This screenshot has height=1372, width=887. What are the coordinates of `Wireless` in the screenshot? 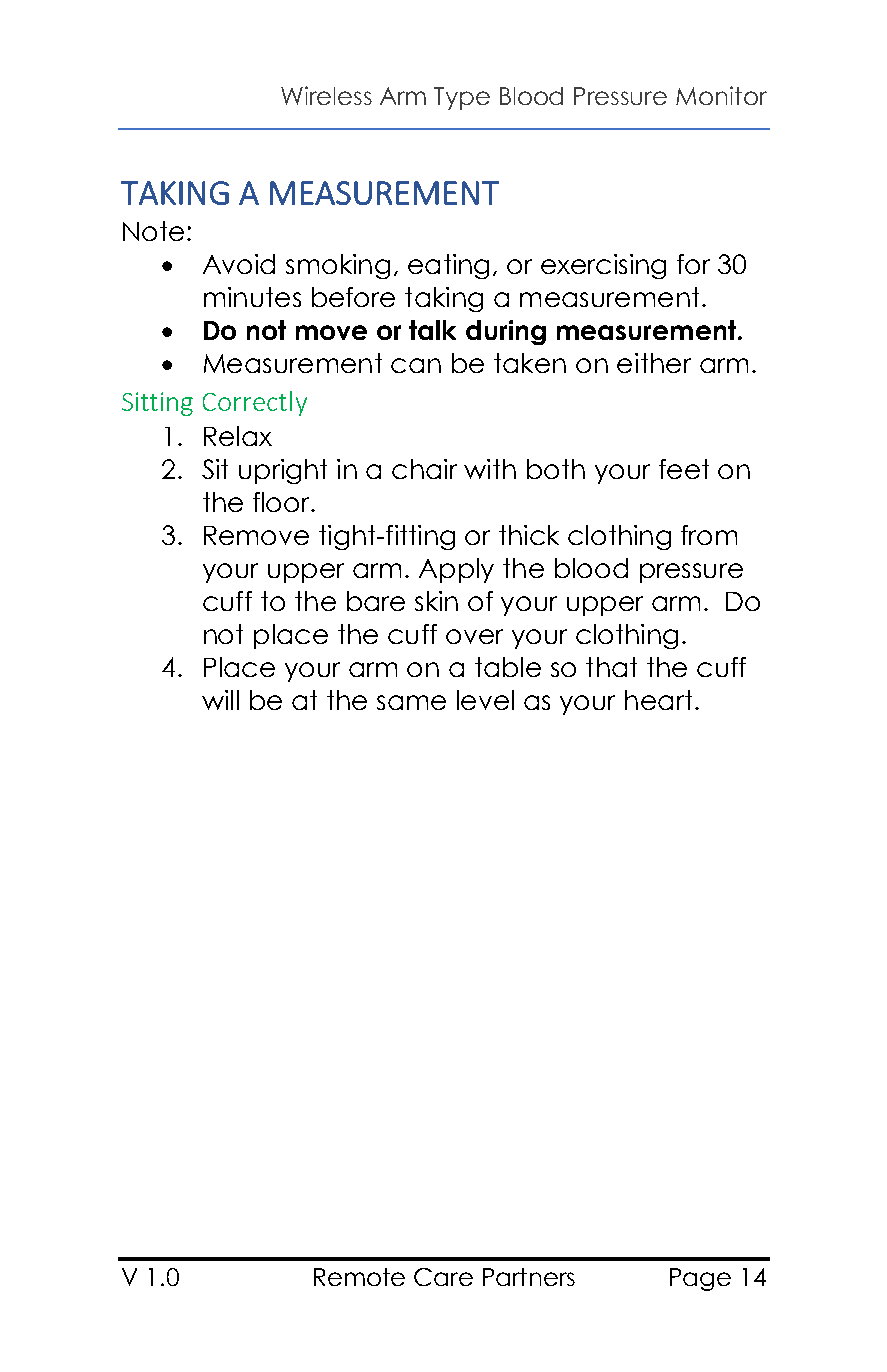 It's located at (326, 95).
